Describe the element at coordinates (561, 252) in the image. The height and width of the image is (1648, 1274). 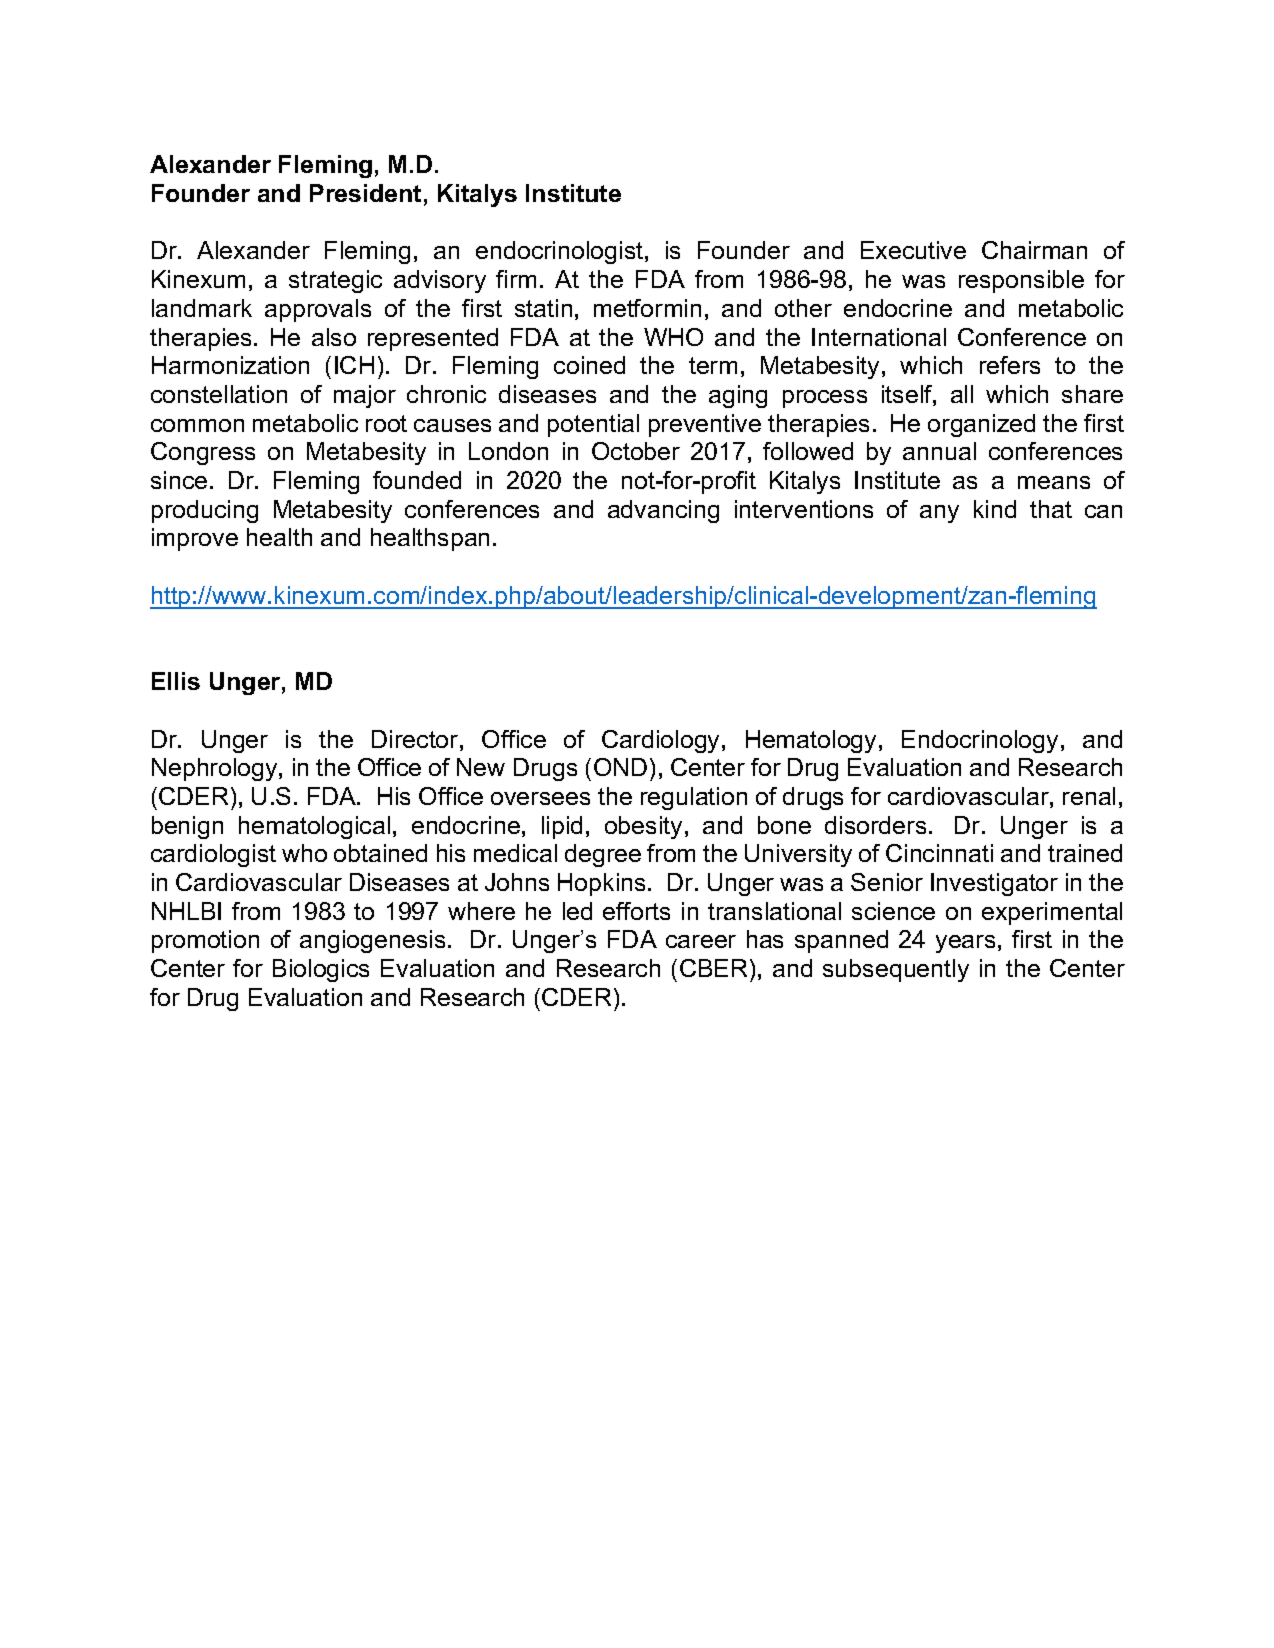
I see `endocrinologist` at that location.
